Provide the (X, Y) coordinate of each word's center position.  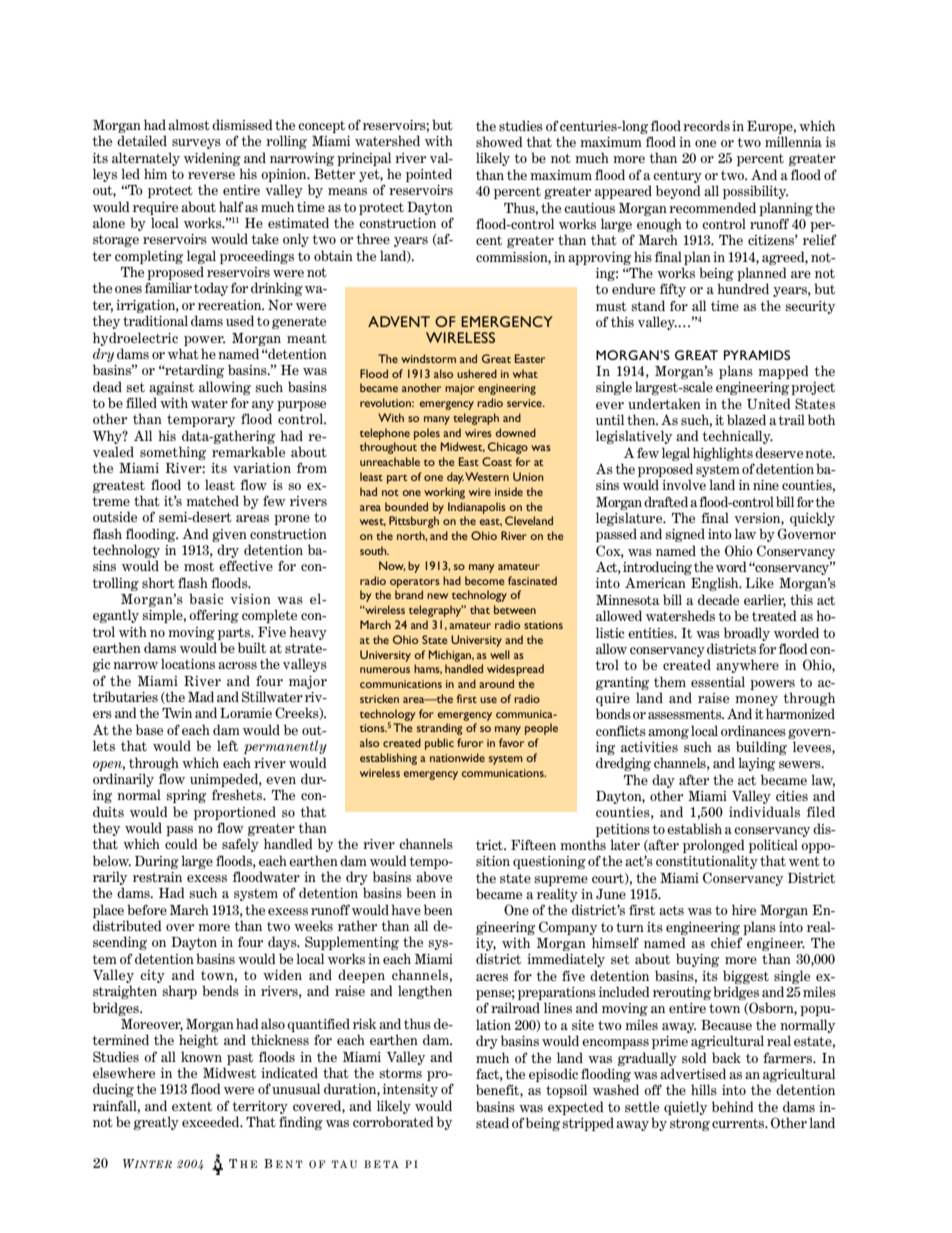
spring (186, 796)
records (706, 125)
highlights (723, 454)
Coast (497, 461)
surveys (196, 144)
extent (192, 1106)
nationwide (457, 757)
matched (212, 500)
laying (756, 764)
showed (499, 141)
